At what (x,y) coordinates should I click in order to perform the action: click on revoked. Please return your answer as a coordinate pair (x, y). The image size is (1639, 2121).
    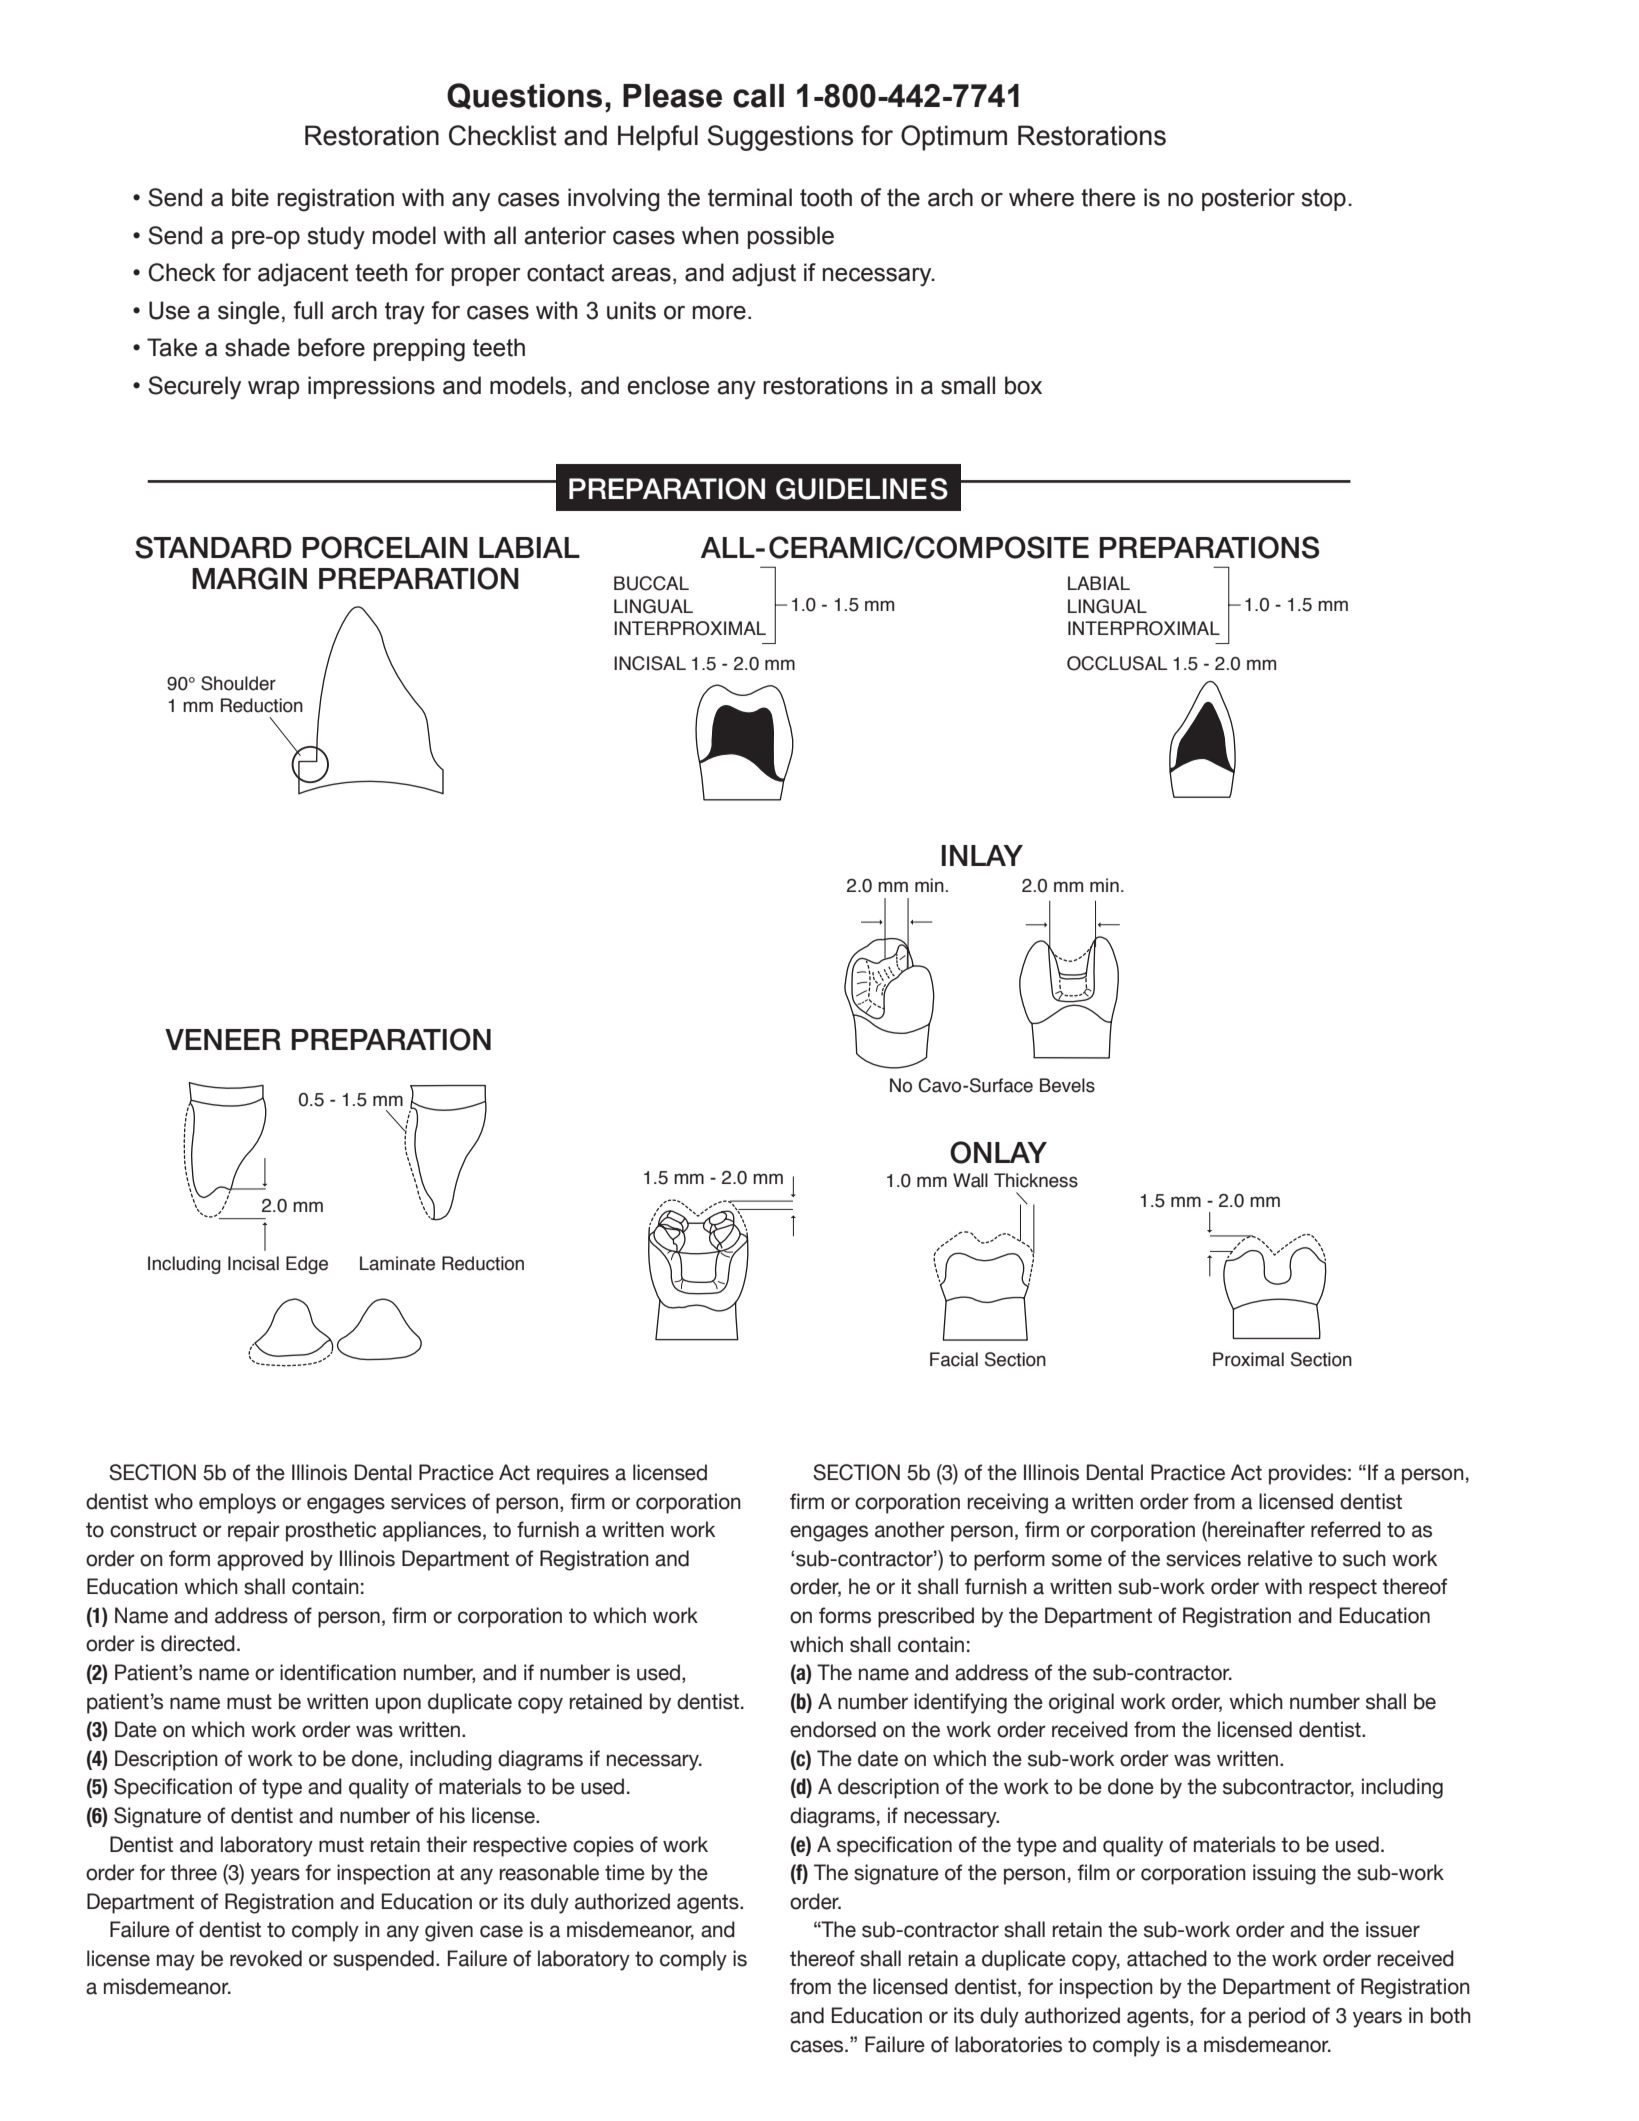
    Looking at the image, I should click on (266, 1958).
